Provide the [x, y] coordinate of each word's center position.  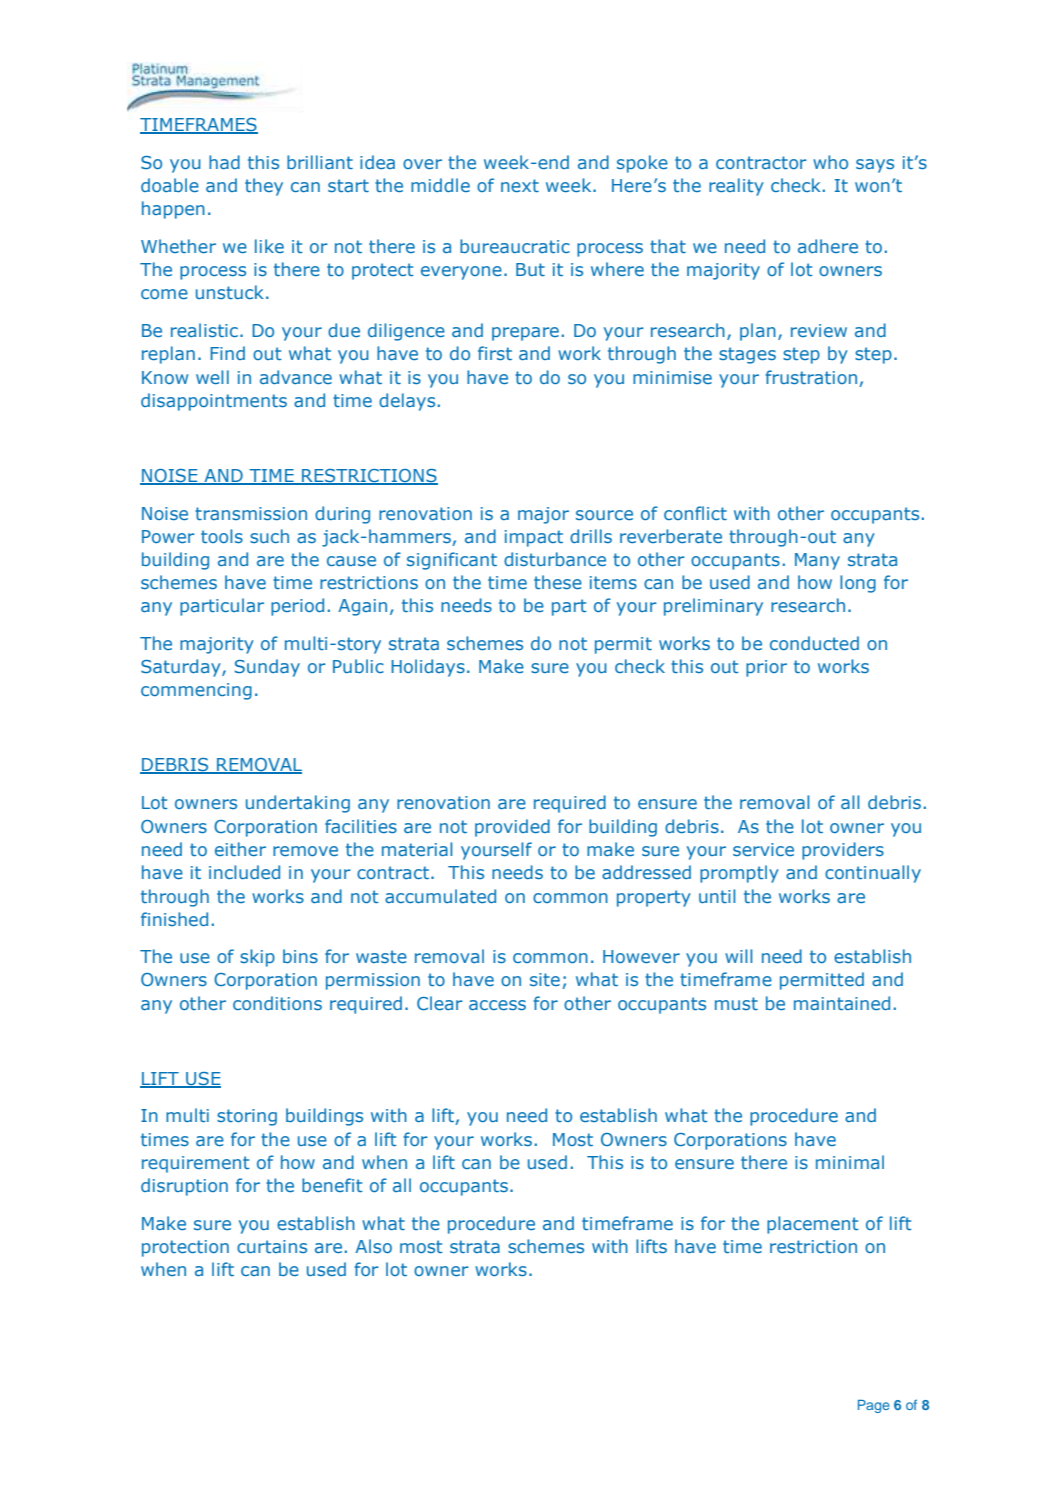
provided [512, 828]
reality [736, 187]
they [264, 187]
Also [373, 1246]
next [520, 185]
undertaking [298, 804]
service [763, 849]
